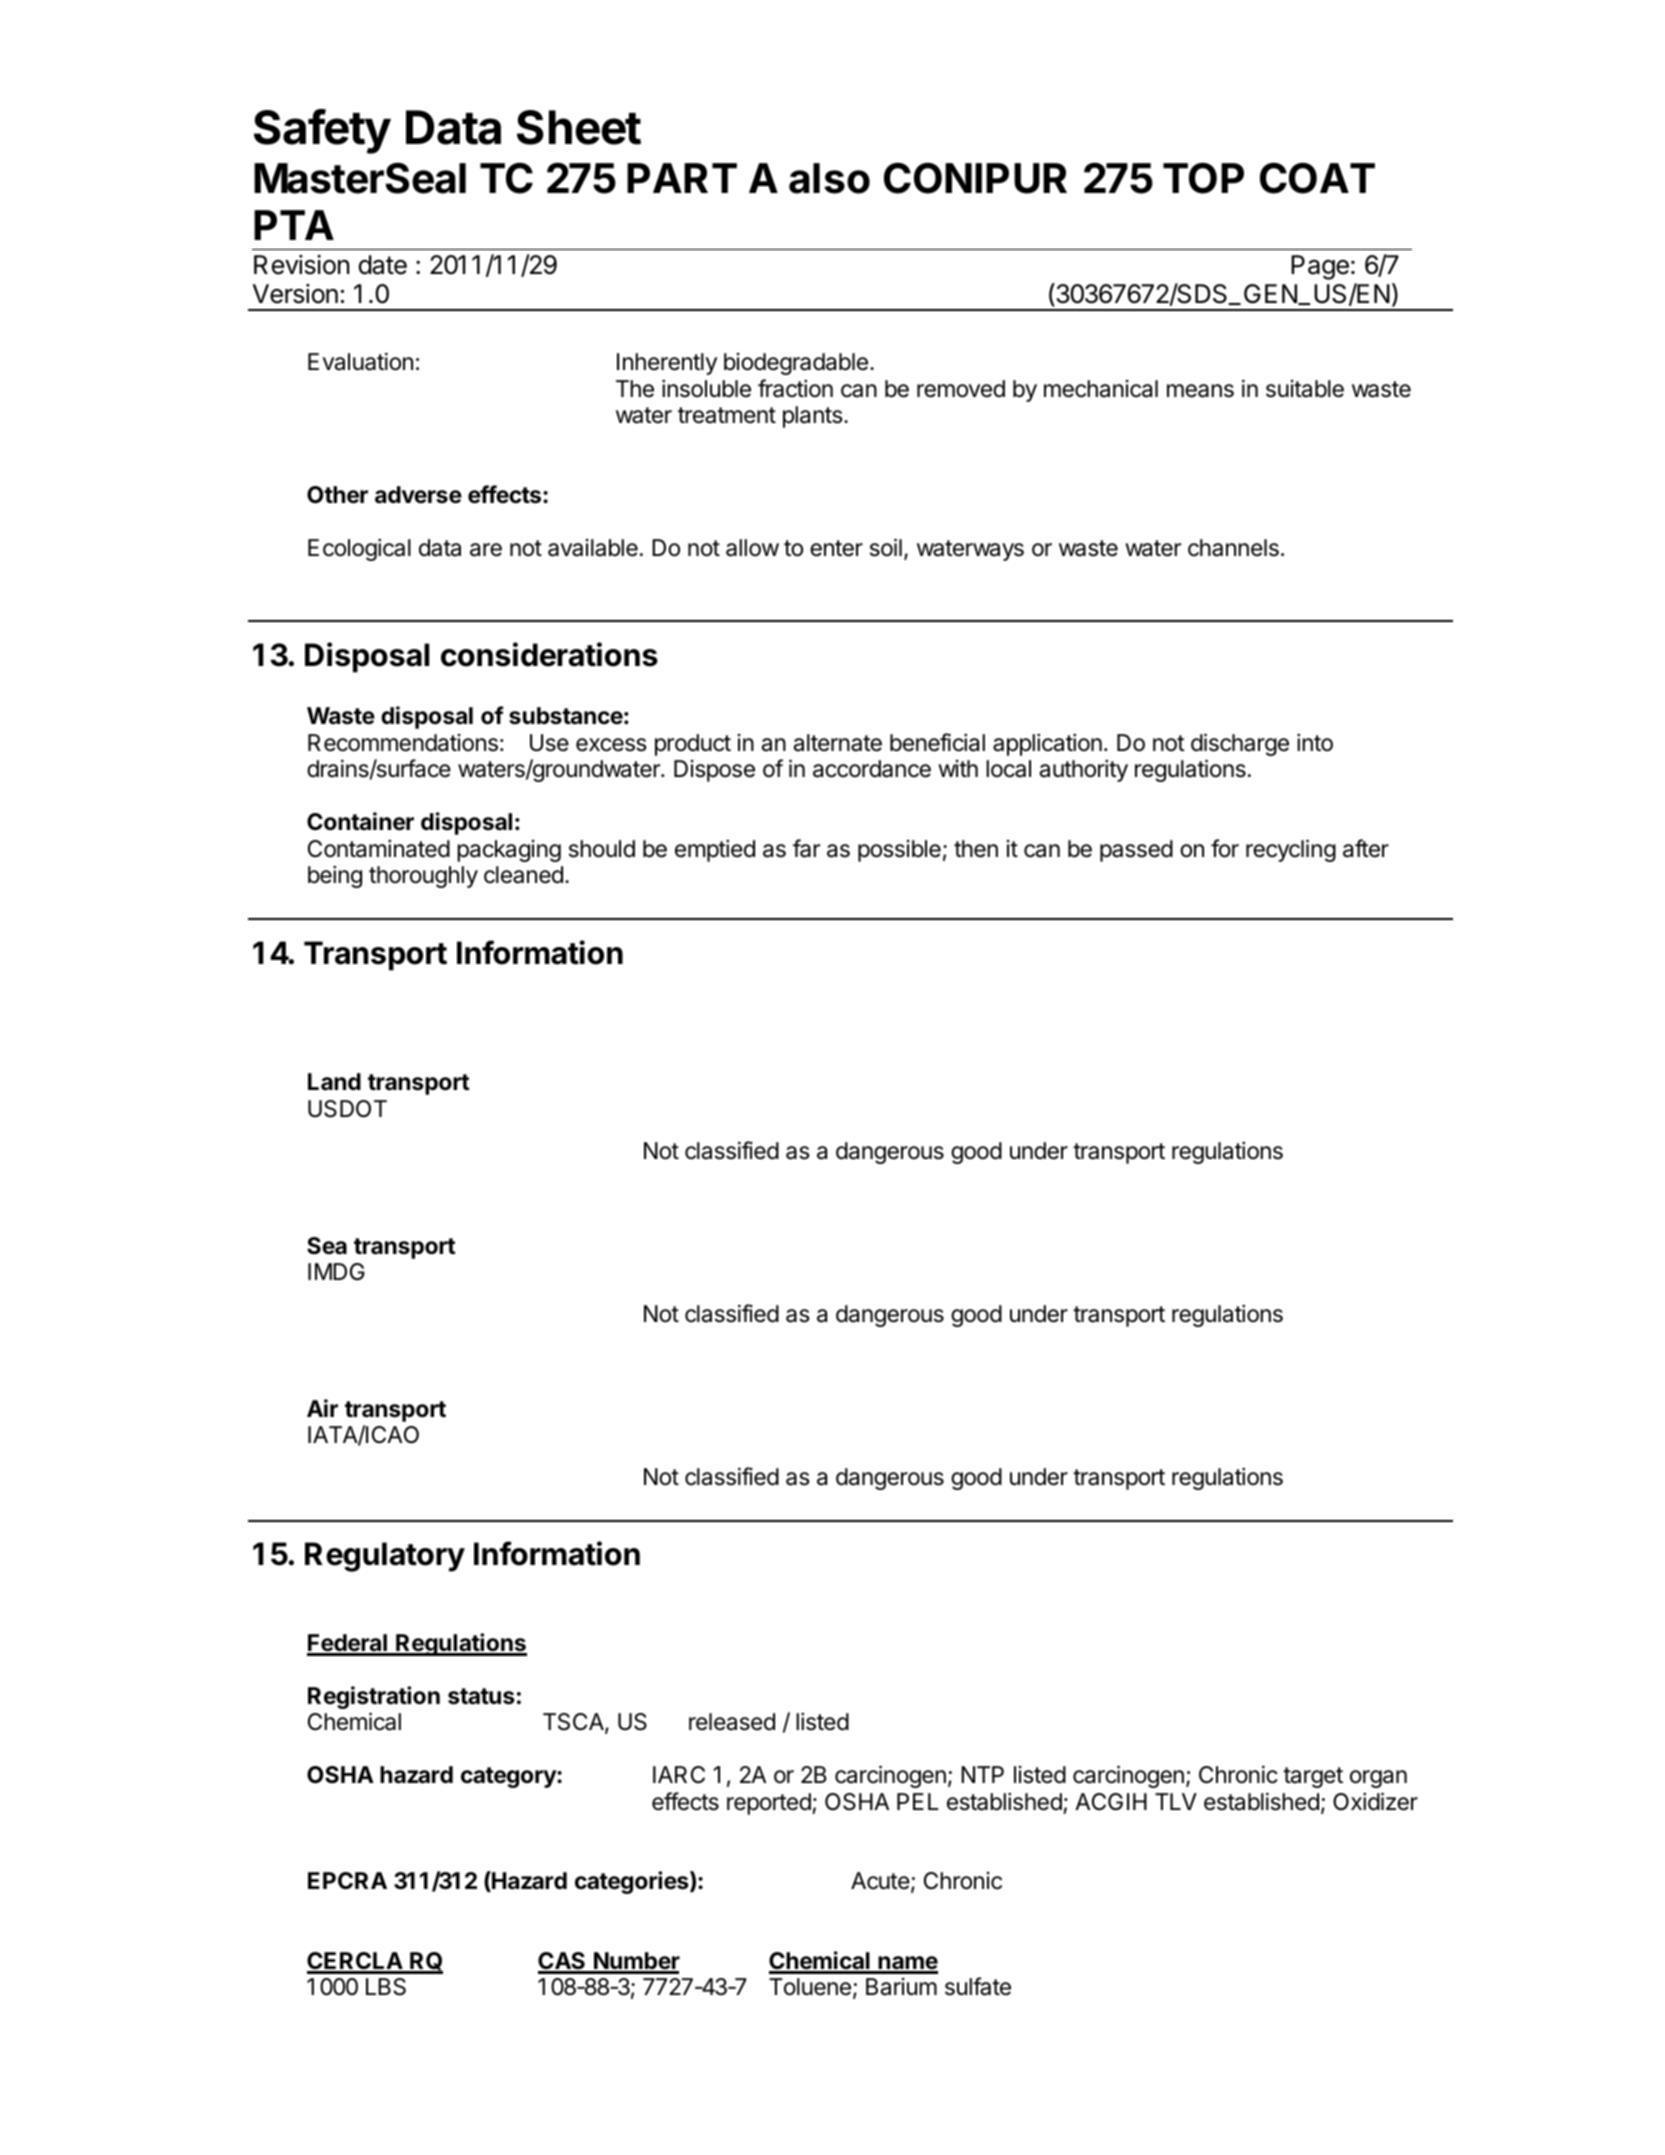  I want to click on LBS, so click(386, 1987).
